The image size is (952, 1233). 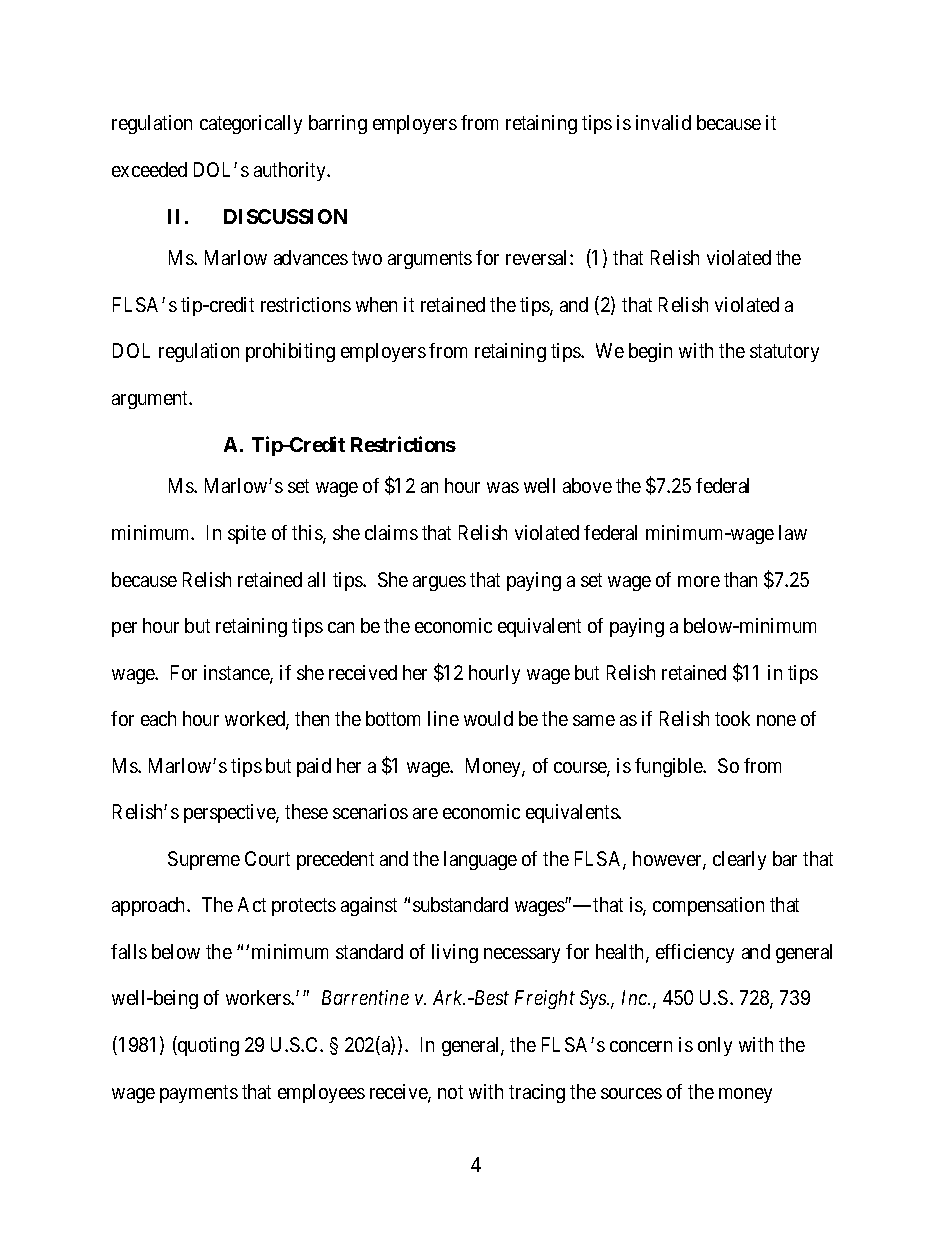 What do you see at coordinates (237, 674) in the screenshot?
I see `instance` at bounding box center [237, 674].
